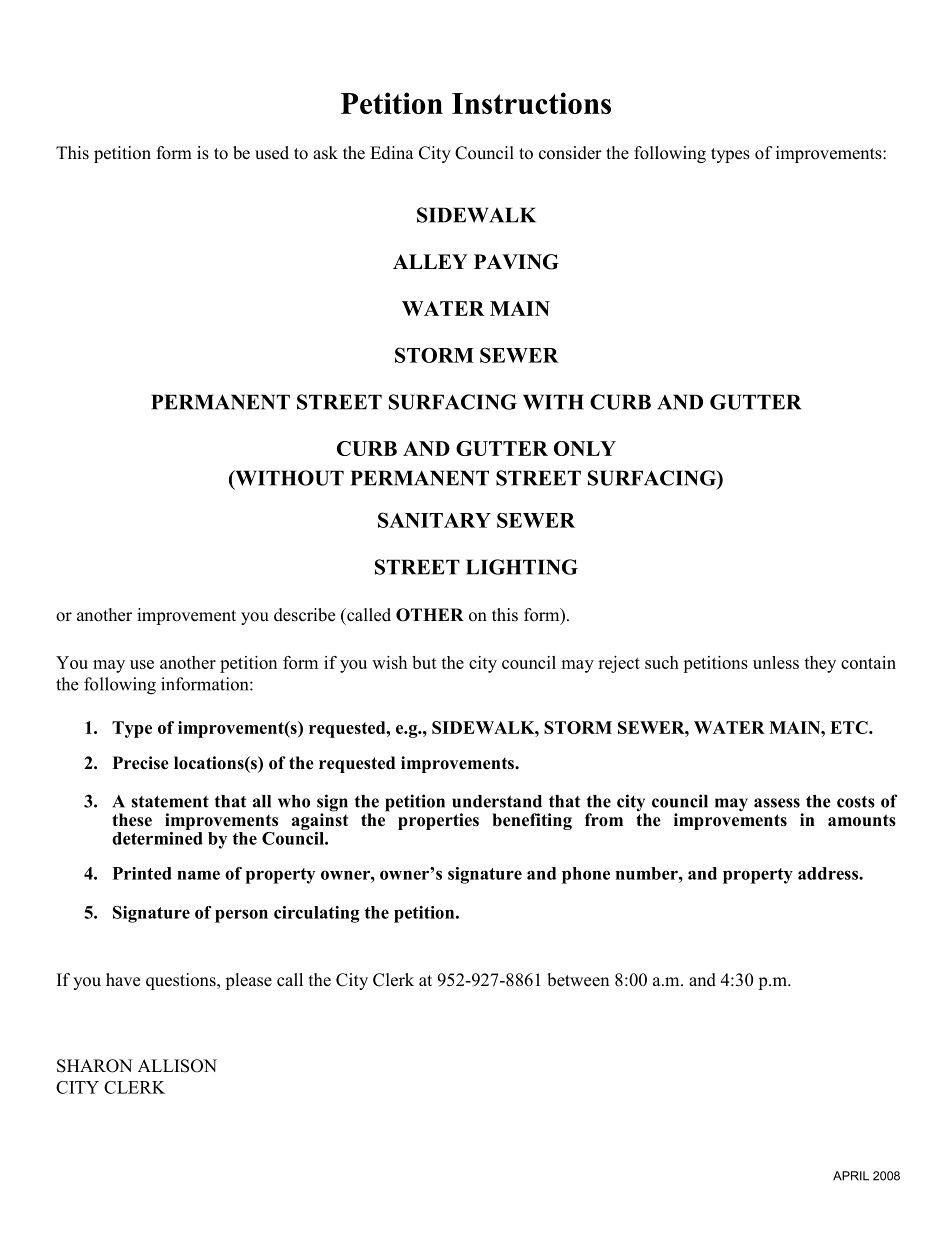 This screenshot has width=952, height=1233. What do you see at coordinates (531, 103) in the screenshot?
I see `Instructions` at bounding box center [531, 103].
